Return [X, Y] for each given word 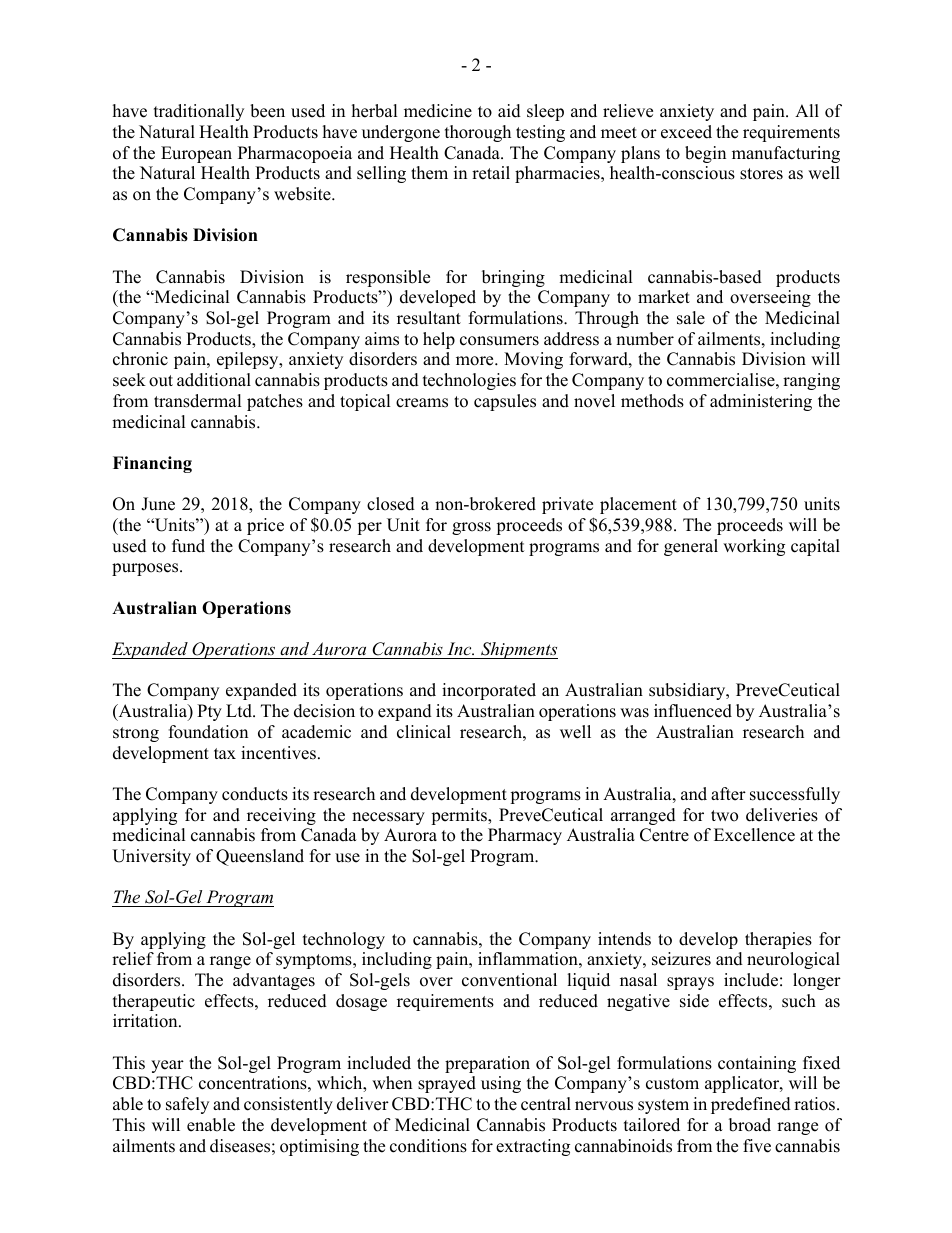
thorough [478, 133]
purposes [146, 569]
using [501, 1084]
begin [705, 154]
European [196, 154]
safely [187, 1105]
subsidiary [688, 691]
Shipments [518, 650]
